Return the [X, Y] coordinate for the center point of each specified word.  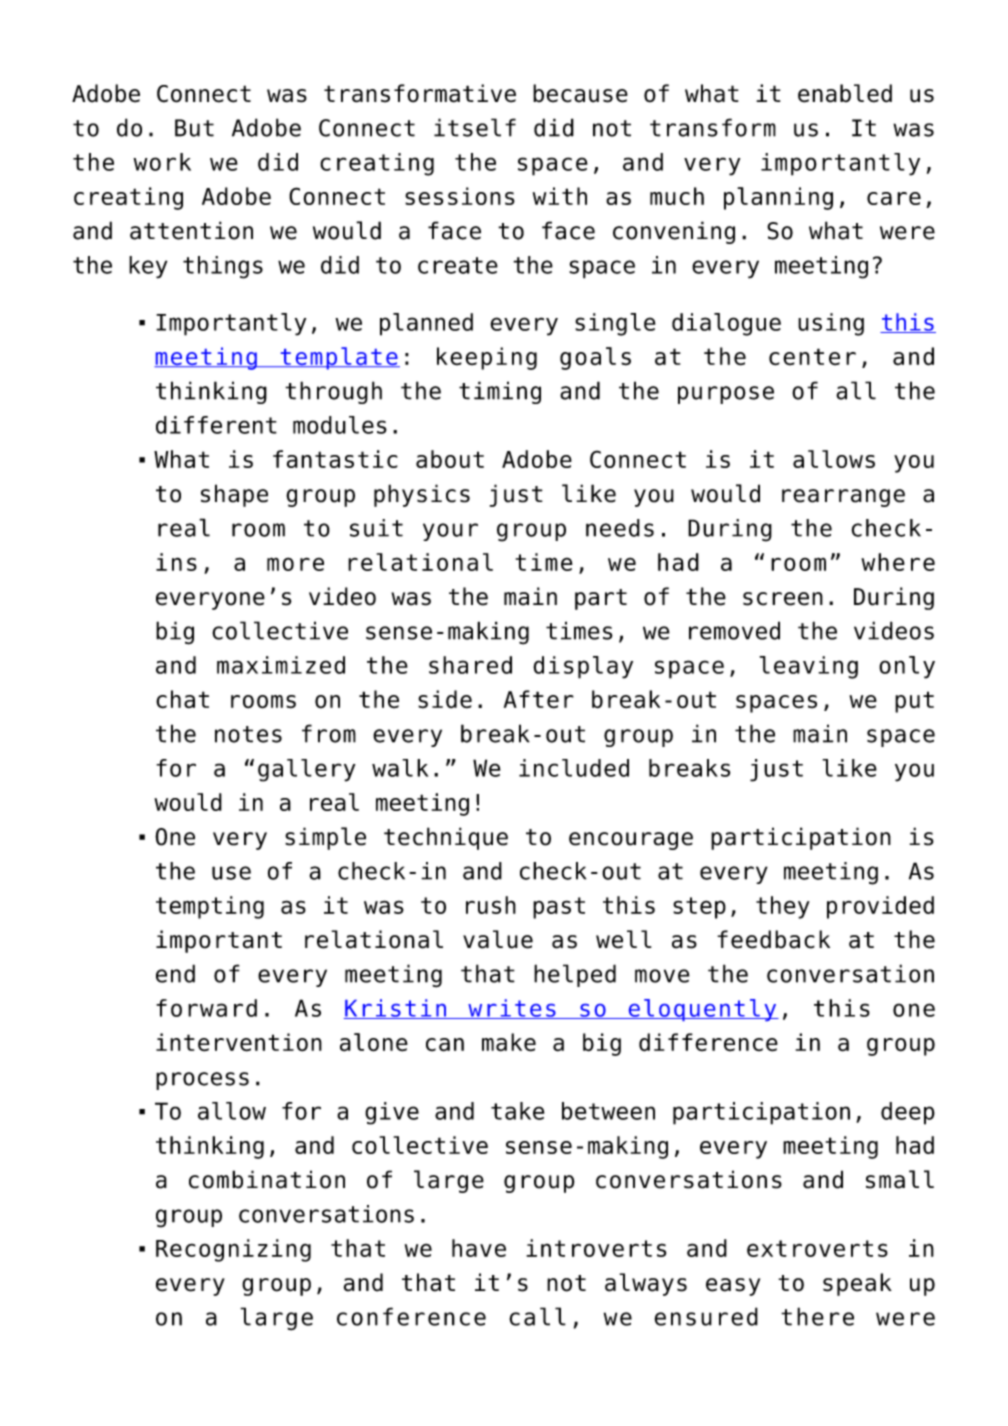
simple [325, 838]
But [194, 128]
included [574, 768]
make [509, 1042]
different [216, 425]
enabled [845, 93]
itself [475, 127]
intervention [239, 1042]
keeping [487, 358]
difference [708, 1042]
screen [783, 599]
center [812, 357]
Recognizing [233, 1250]
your [450, 532]
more [295, 564]
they [783, 907]
